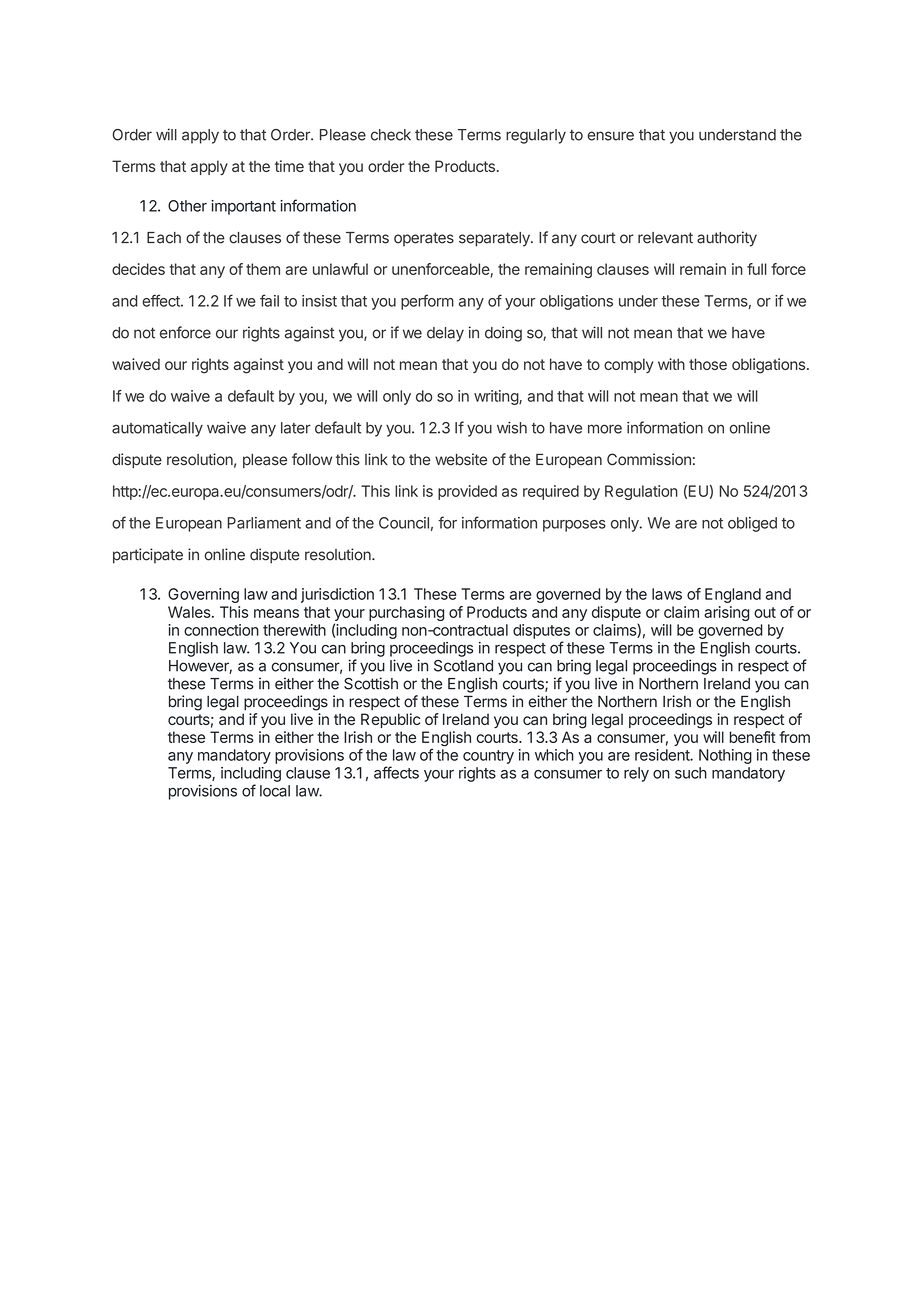  I want to click on regularly, so click(536, 136).
